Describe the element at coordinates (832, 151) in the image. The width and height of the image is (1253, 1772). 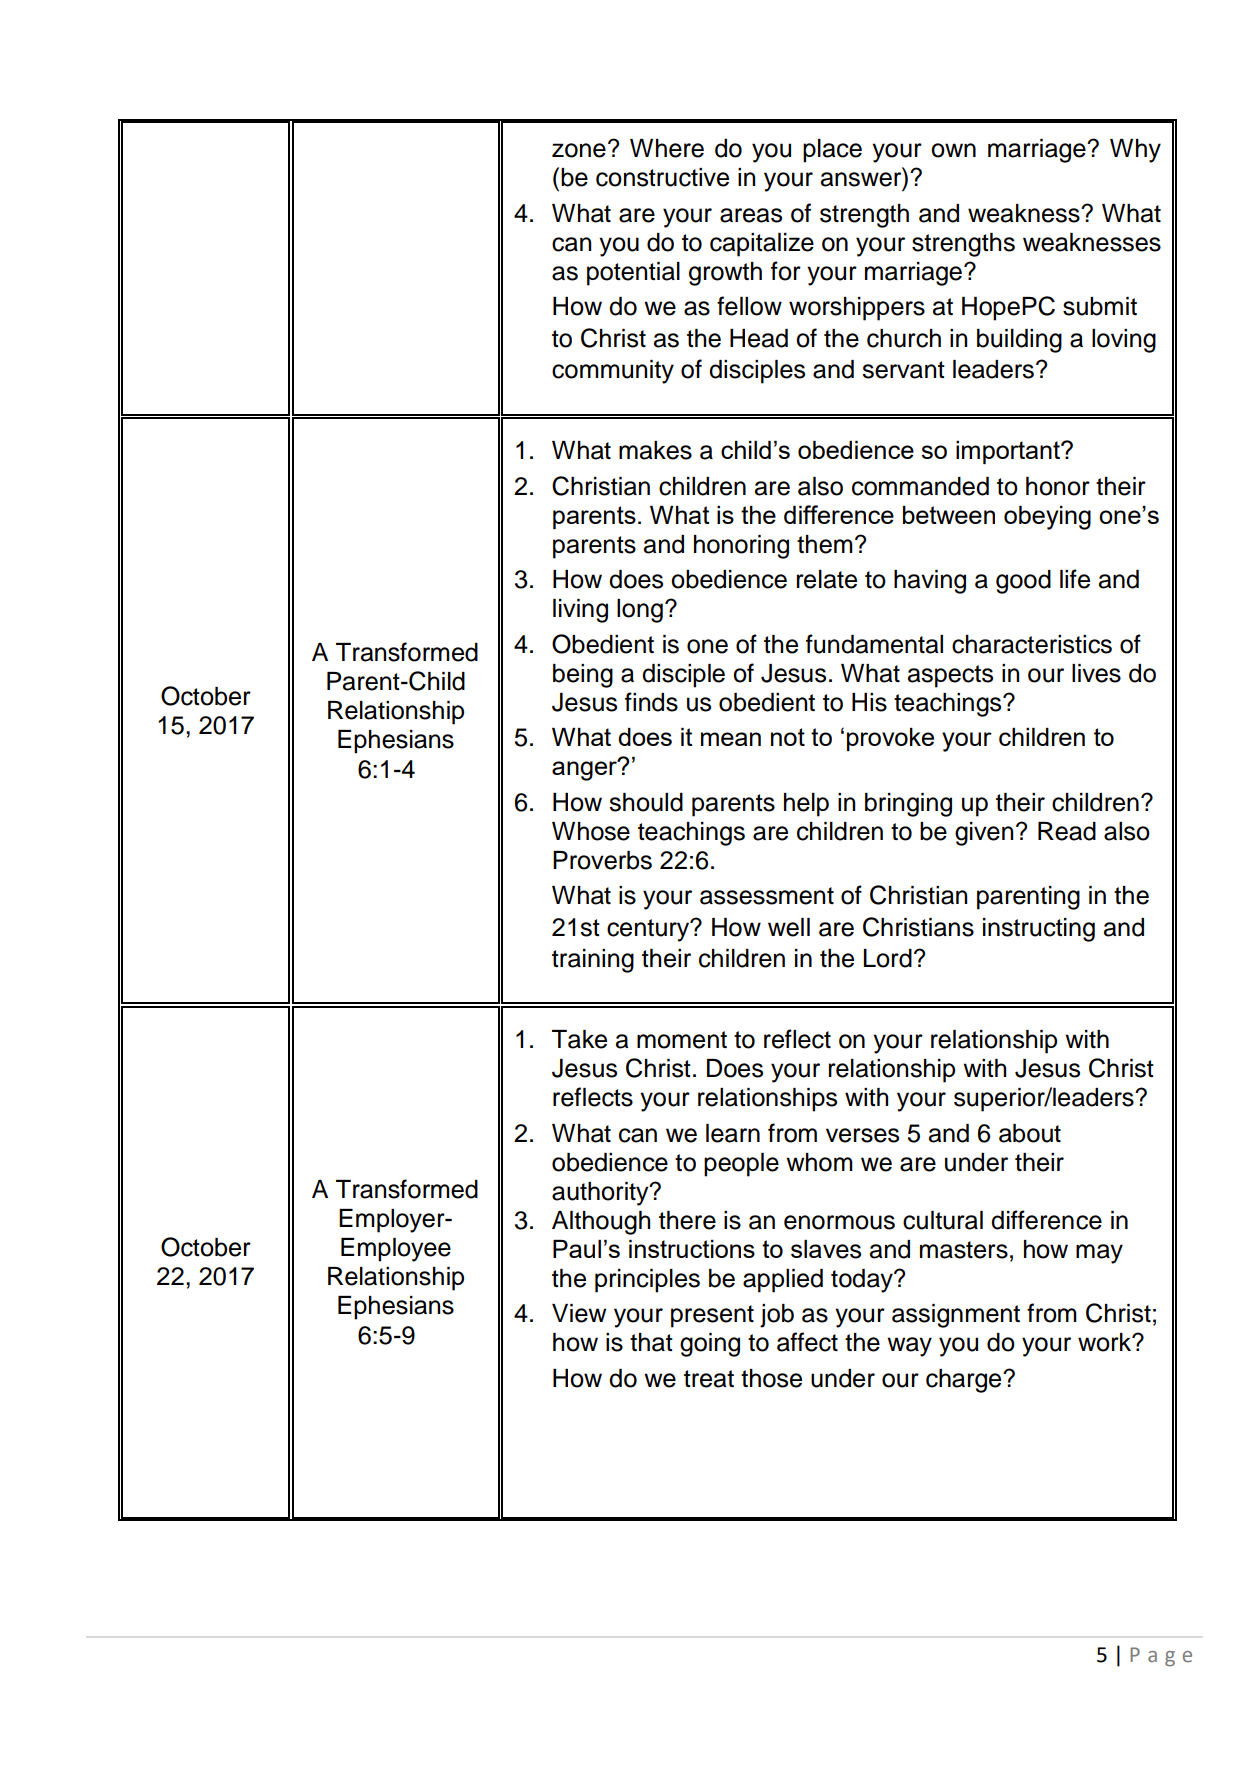
I see `place` at that location.
